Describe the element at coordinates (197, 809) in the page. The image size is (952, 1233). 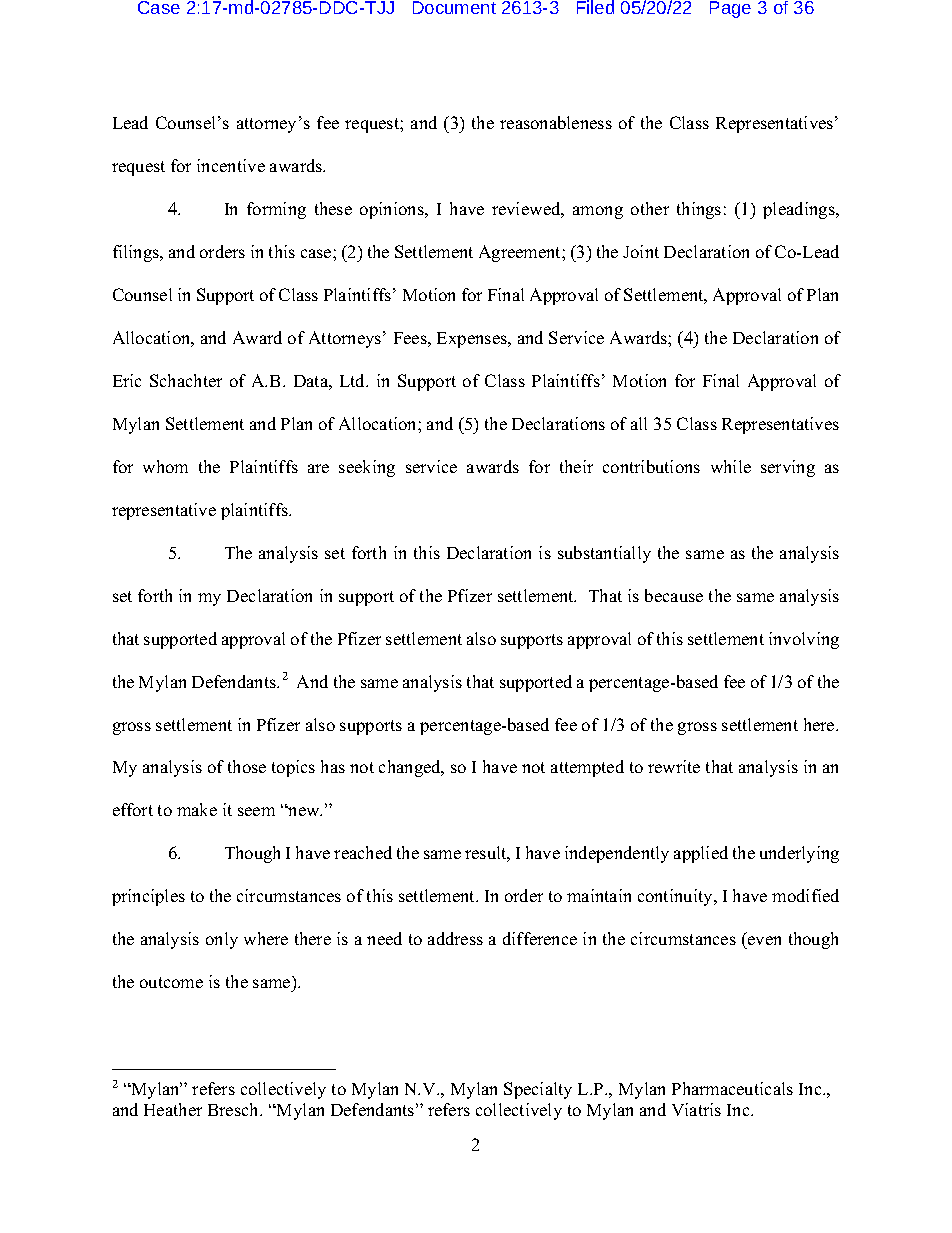
I see `make` at that location.
